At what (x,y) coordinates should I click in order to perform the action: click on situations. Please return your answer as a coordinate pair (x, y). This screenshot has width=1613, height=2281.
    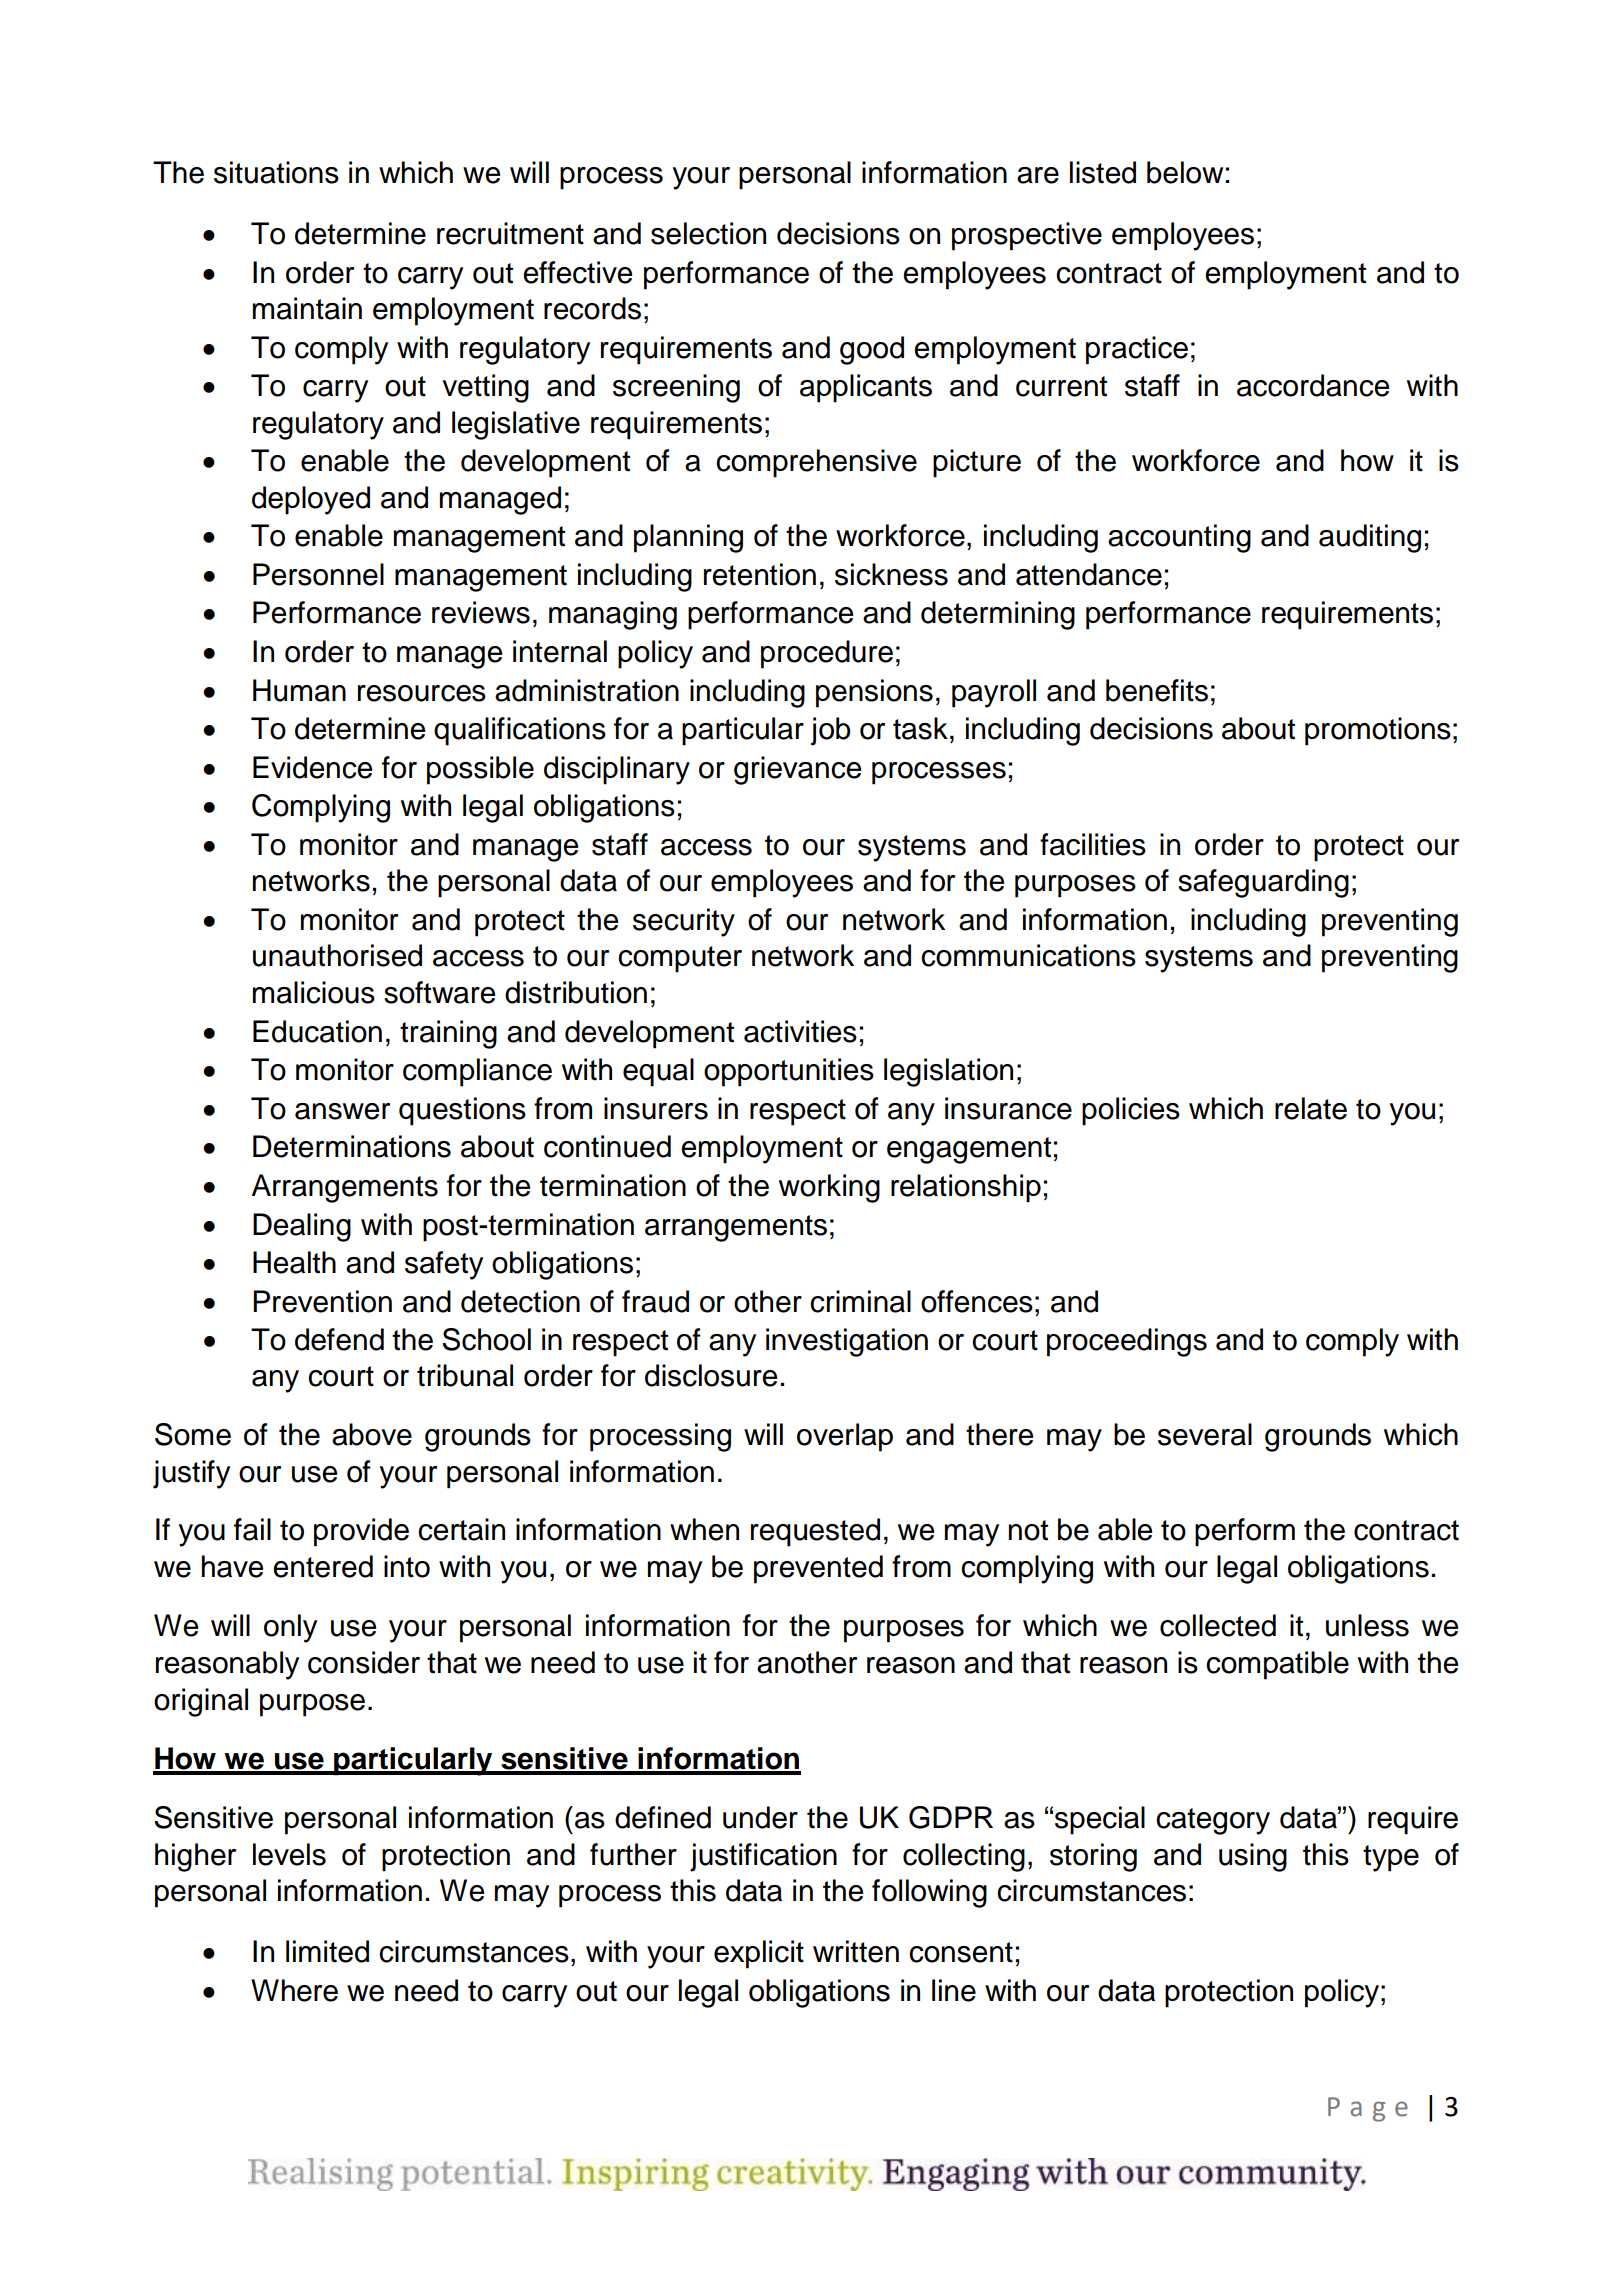
    Looking at the image, I should click on (276, 172).
